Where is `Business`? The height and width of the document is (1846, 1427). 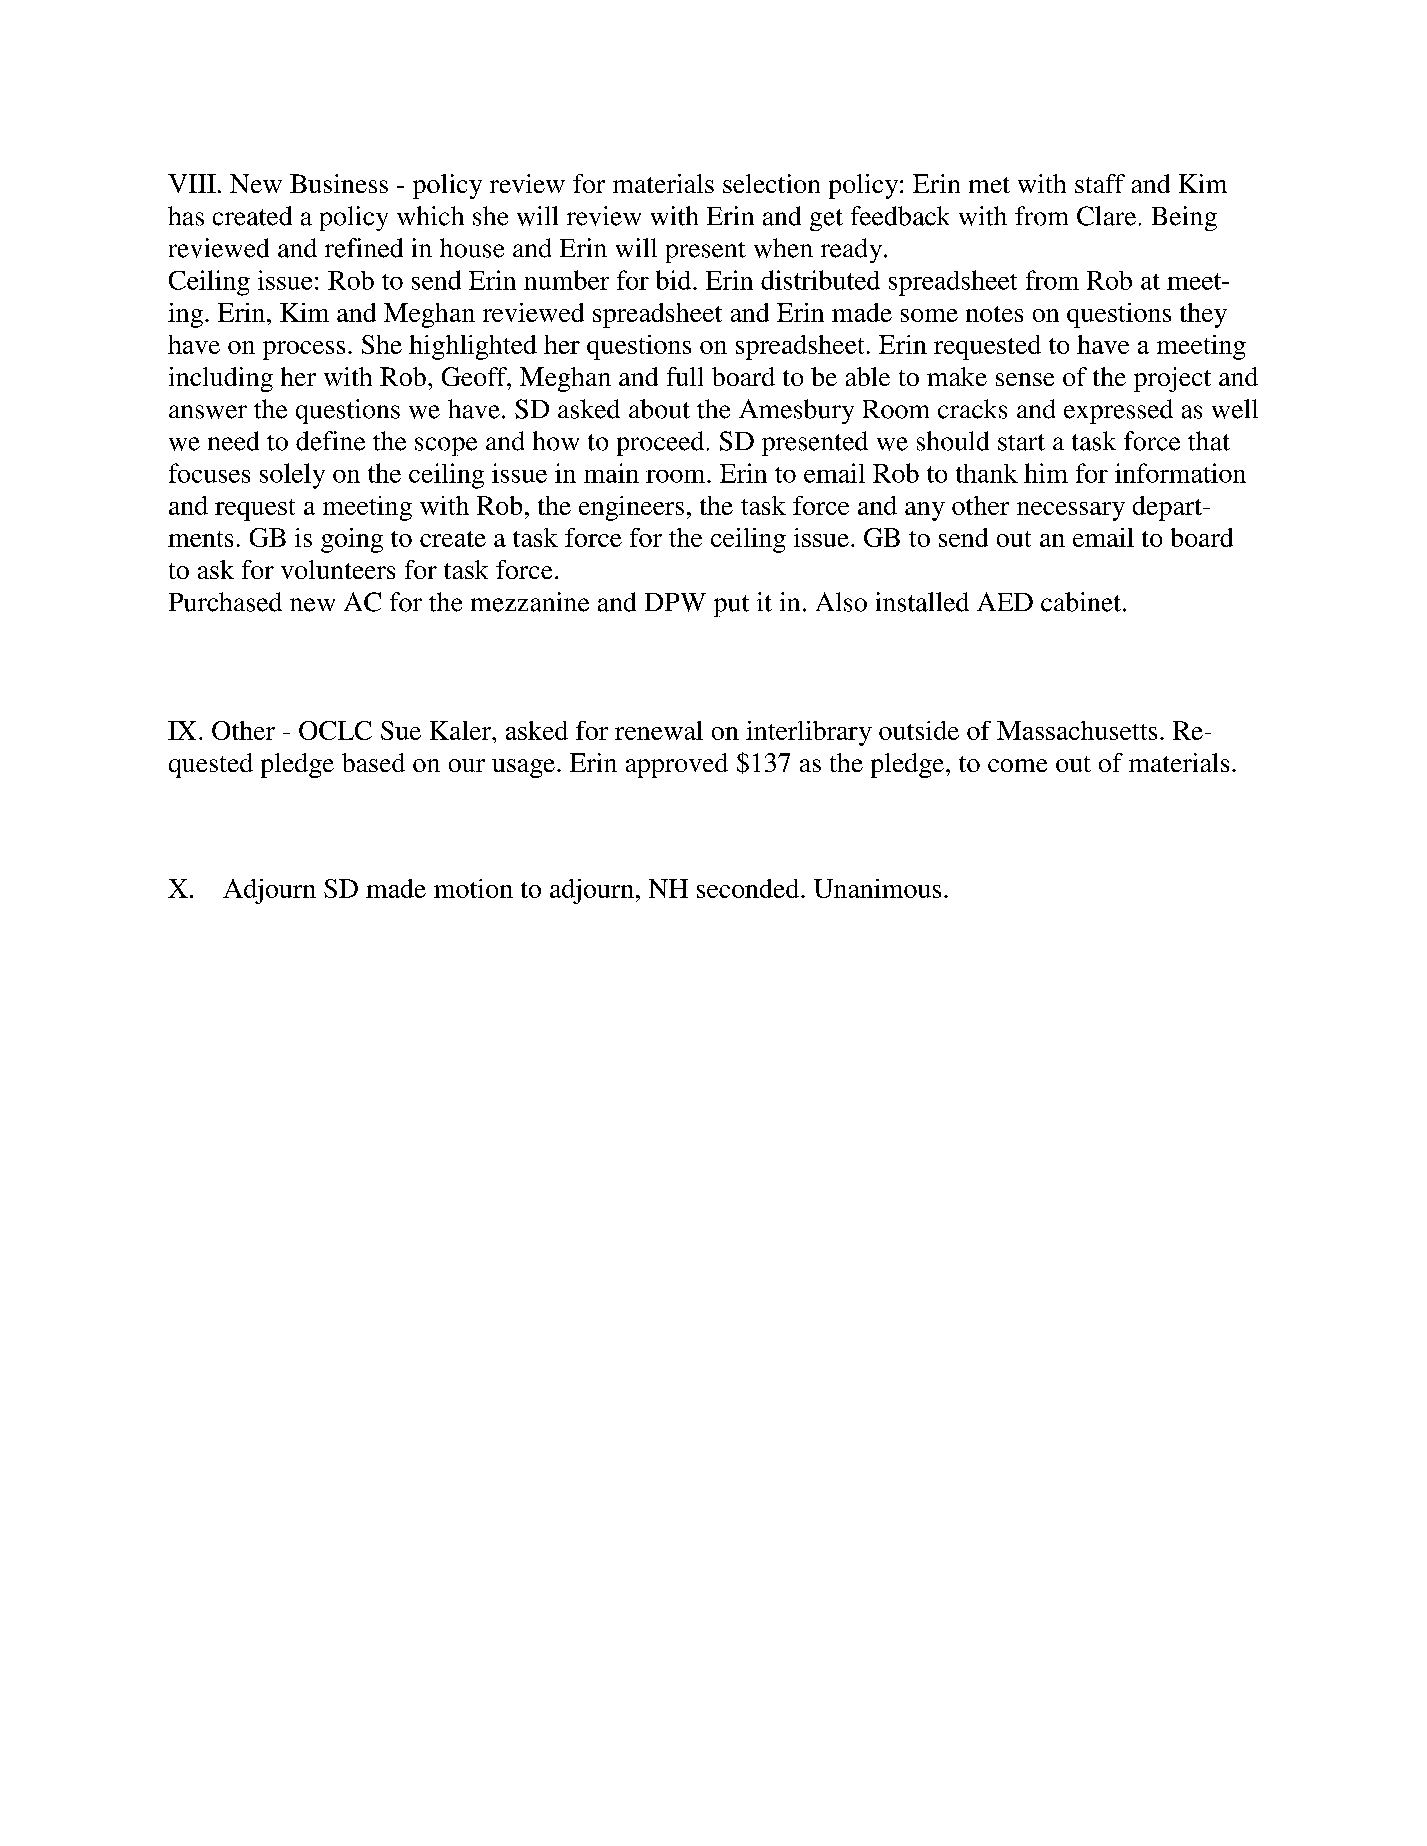 Business is located at coordinates (339, 183).
